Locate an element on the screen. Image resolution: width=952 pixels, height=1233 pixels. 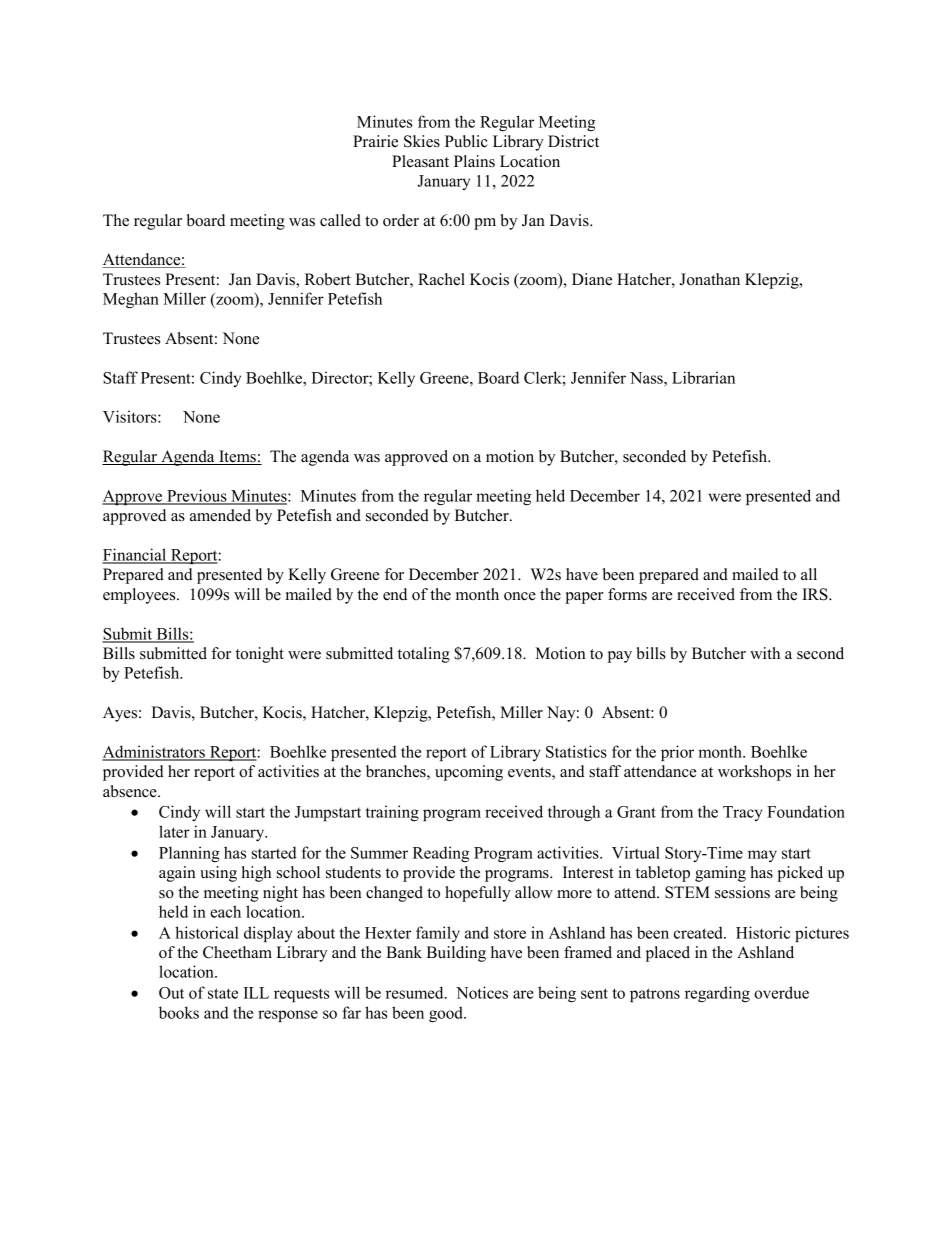
state is located at coordinates (223, 993).
